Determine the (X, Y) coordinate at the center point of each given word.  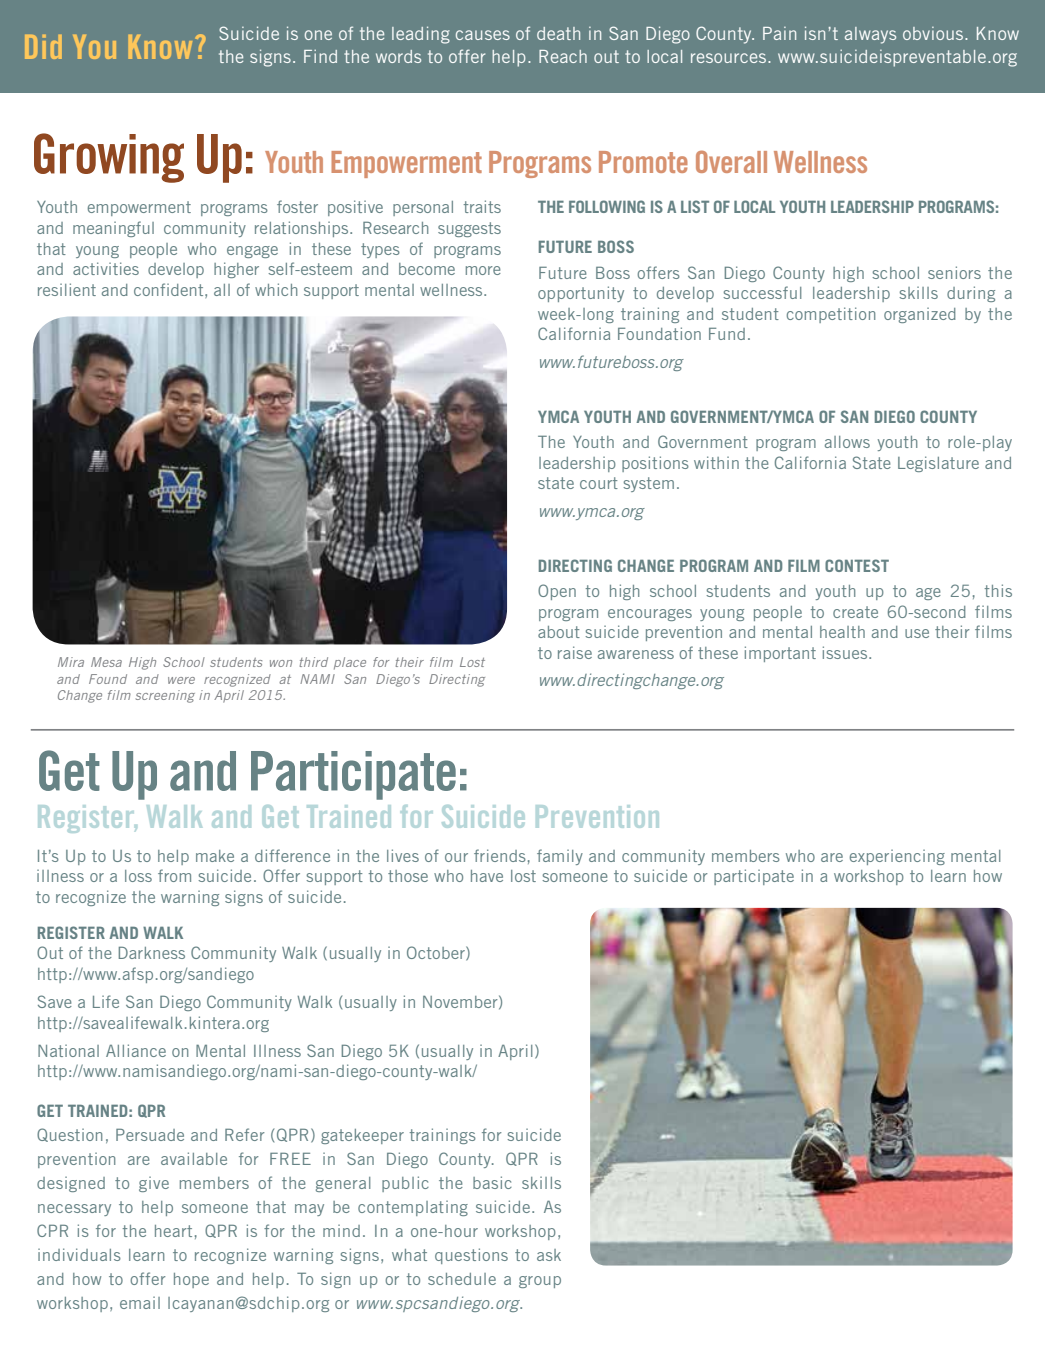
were (181, 680)
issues (846, 652)
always (870, 35)
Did (43, 47)
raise (575, 652)
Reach (563, 56)
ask (549, 1255)
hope (191, 1280)
